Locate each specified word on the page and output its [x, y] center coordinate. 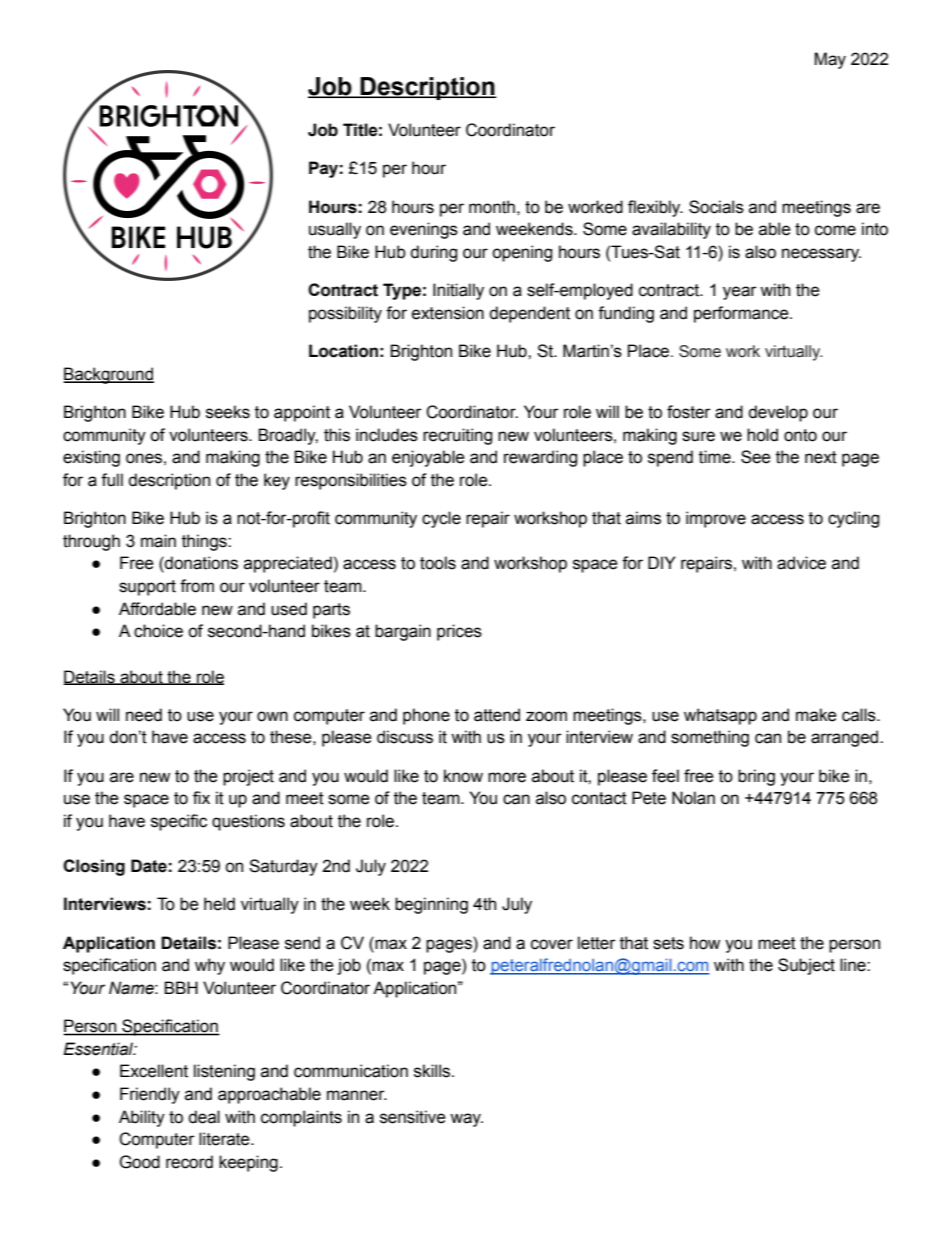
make [816, 715]
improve [716, 519]
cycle [441, 519]
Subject [806, 966]
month [492, 207]
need [144, 715]
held [219, 904]
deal [204, 1117]
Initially [458, 291]
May [830, 60]
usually [335, 230]
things [205, 542]
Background [108, 375]
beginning [431, 905]
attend [497, 715]
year [740, 293]
